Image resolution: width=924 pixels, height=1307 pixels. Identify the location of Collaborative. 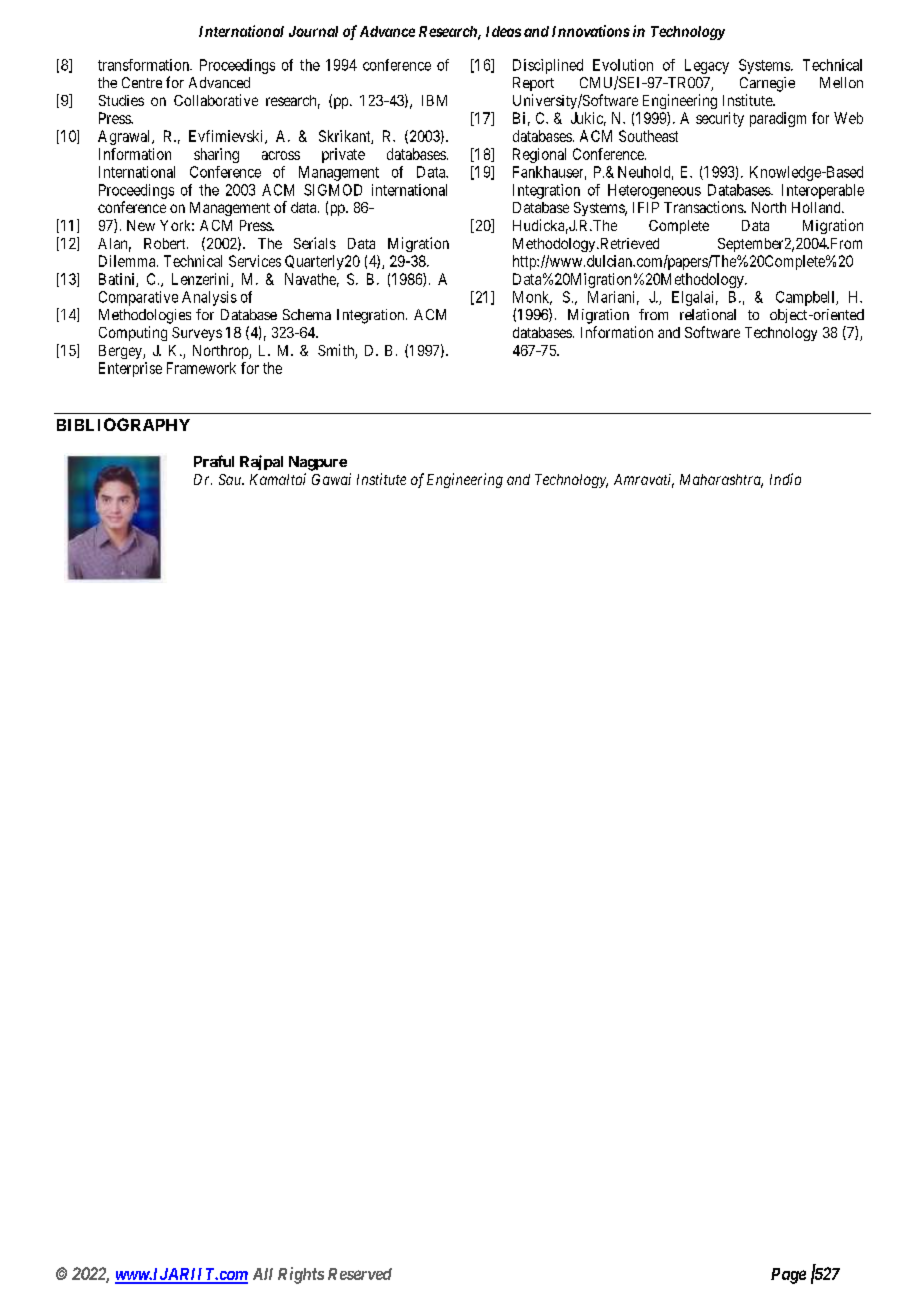
(216, 100).
